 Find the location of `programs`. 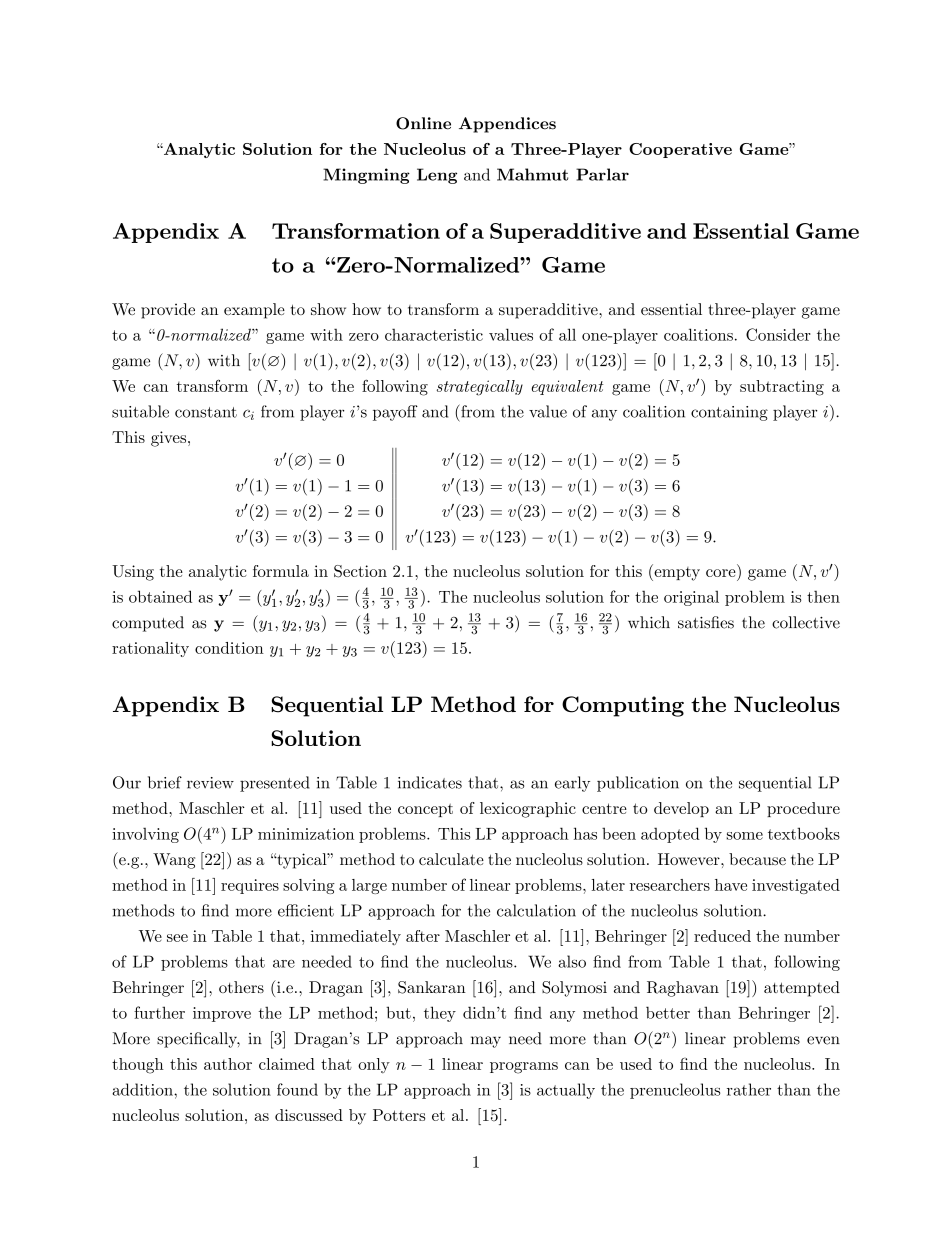

programs is located at coordinates (524, 1068).
